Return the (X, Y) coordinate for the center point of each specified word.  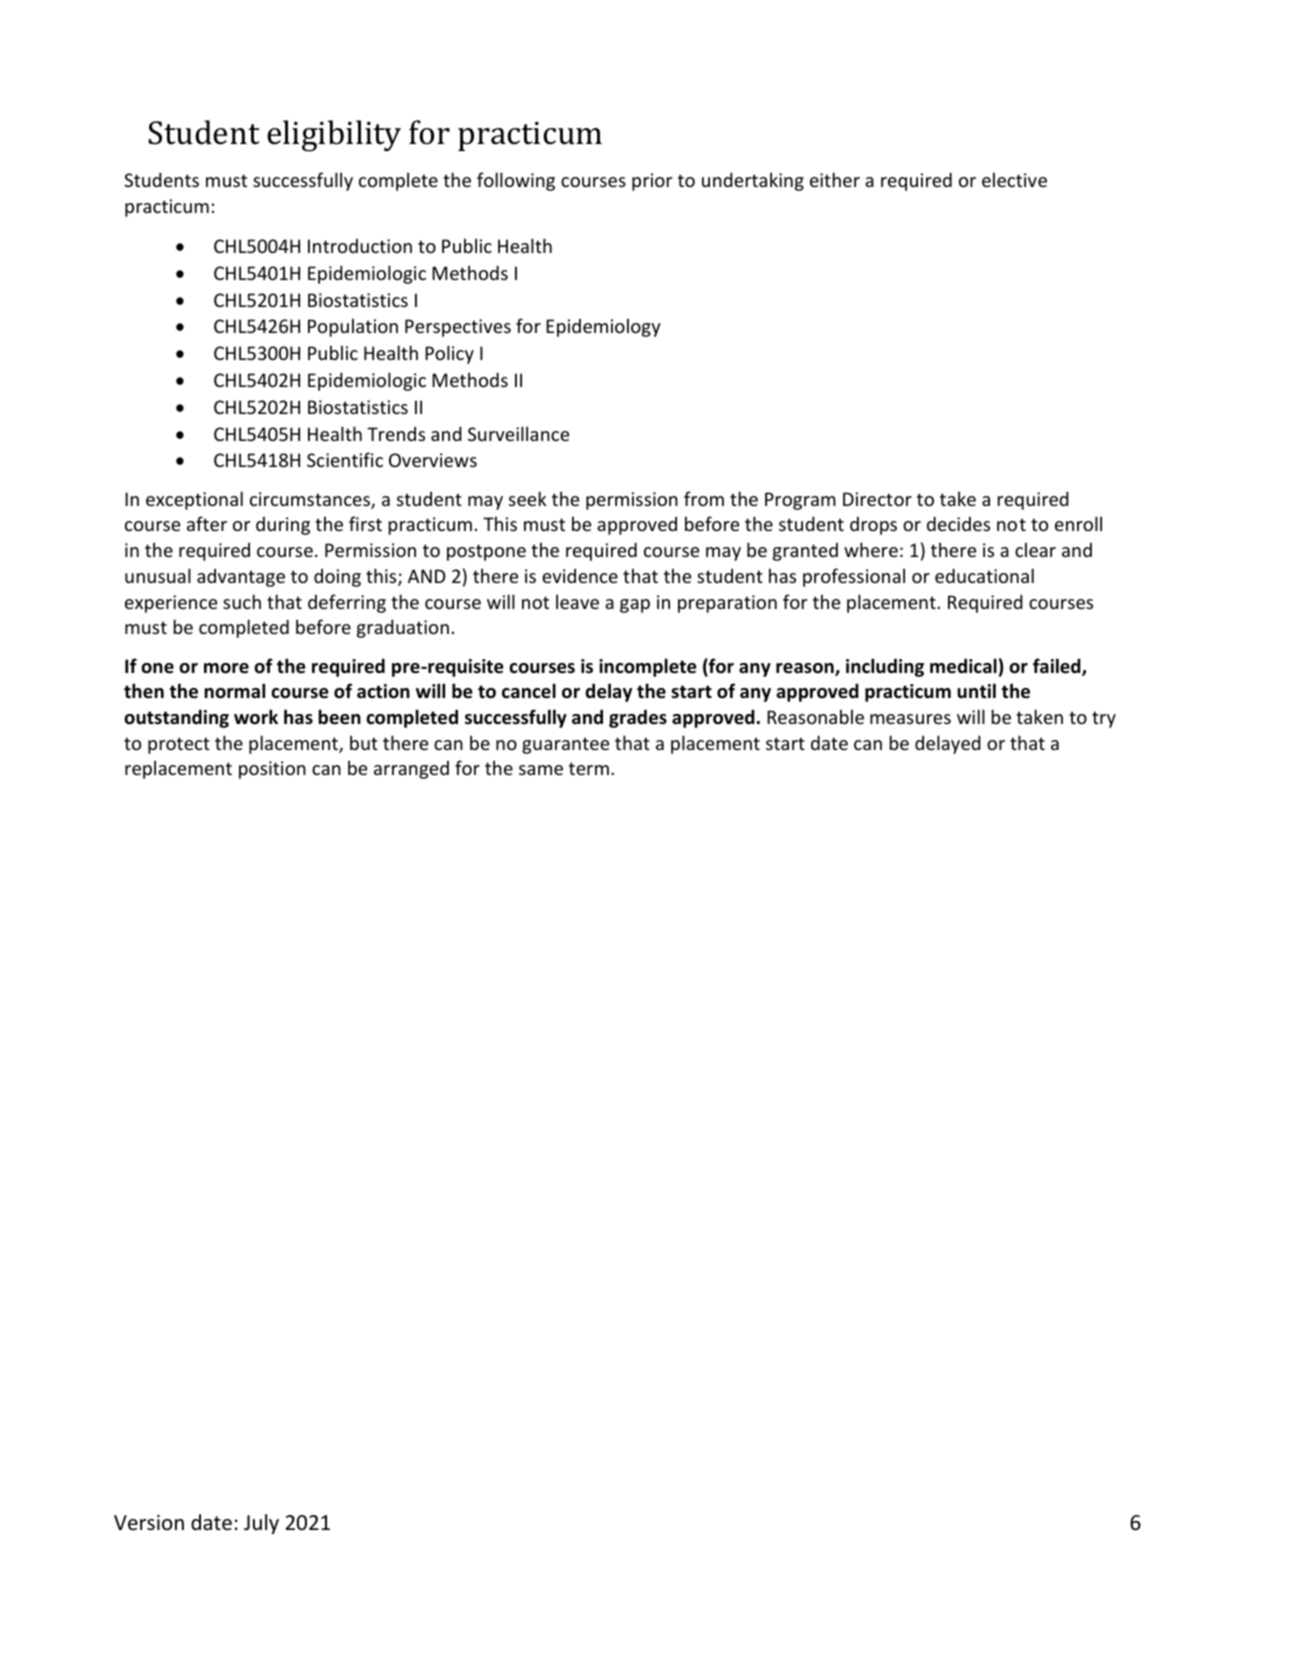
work (256, 717)
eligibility (334, 136)
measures (910, 719)
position (272, 770)
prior (652, 182)
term (589, 768)
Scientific (345, 459)
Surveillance (518, 433)
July (261, 1524)
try (1104, 719)
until (976, 690)
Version (149, 1523)
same (541, 770)
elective (1014, 179)
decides (958, 523)
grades (638, 718)
